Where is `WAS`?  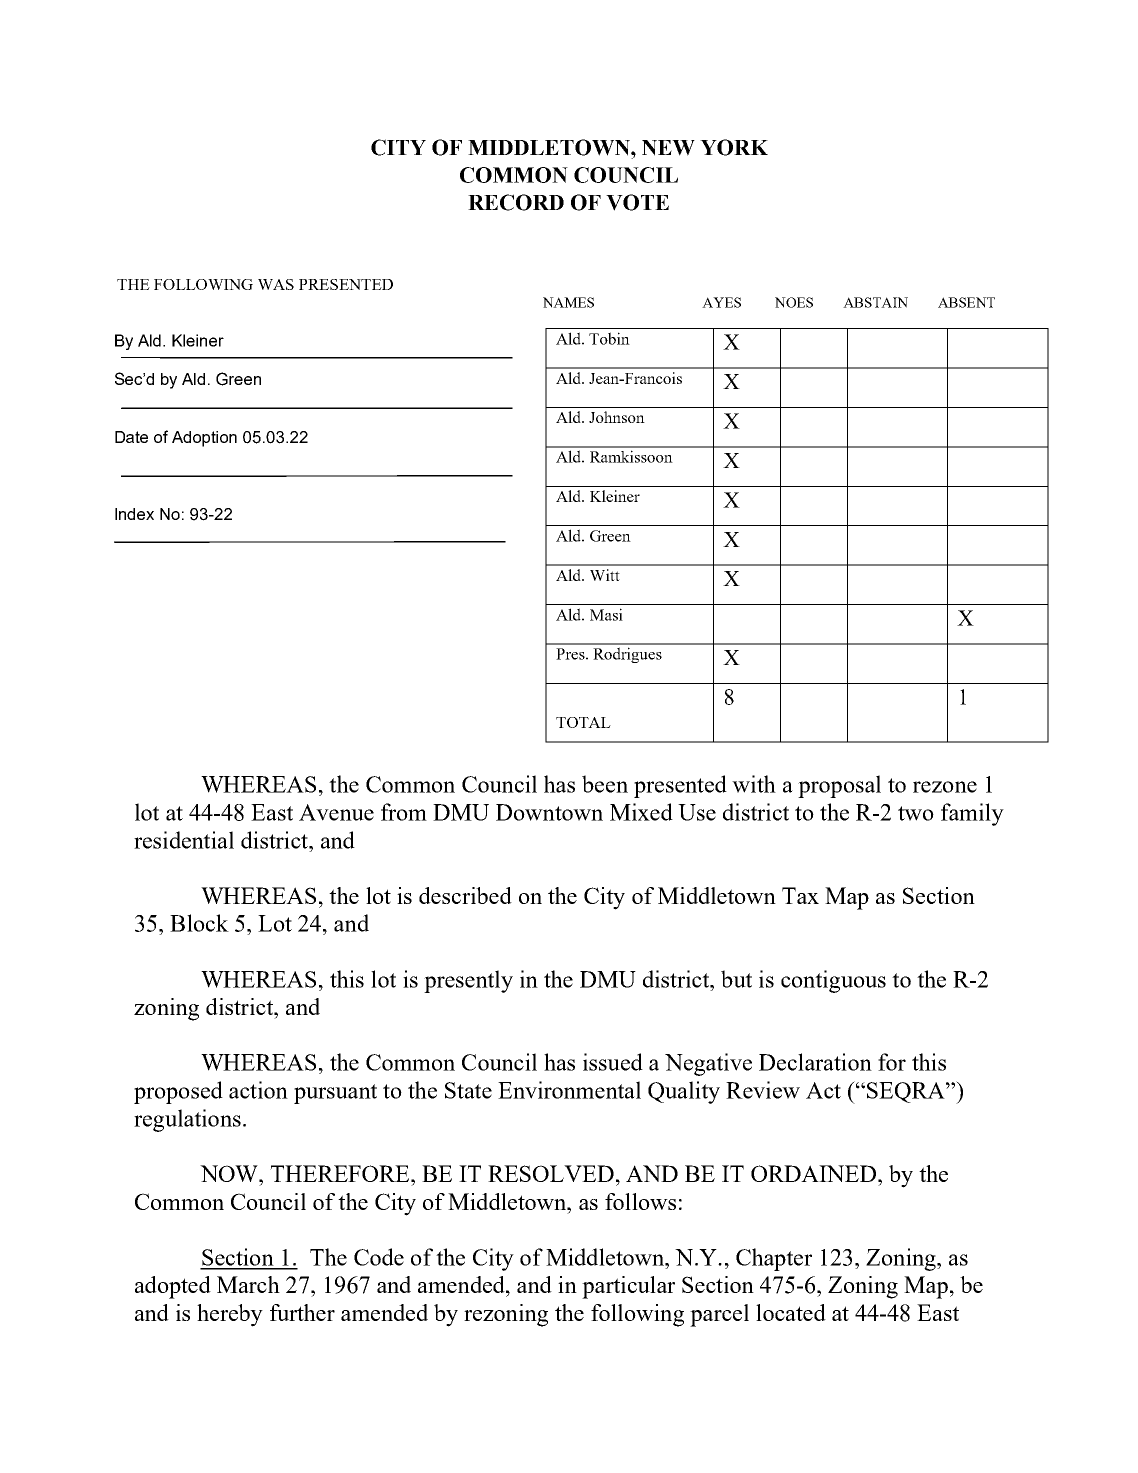 WAS is located at coordinates (276, 284).
